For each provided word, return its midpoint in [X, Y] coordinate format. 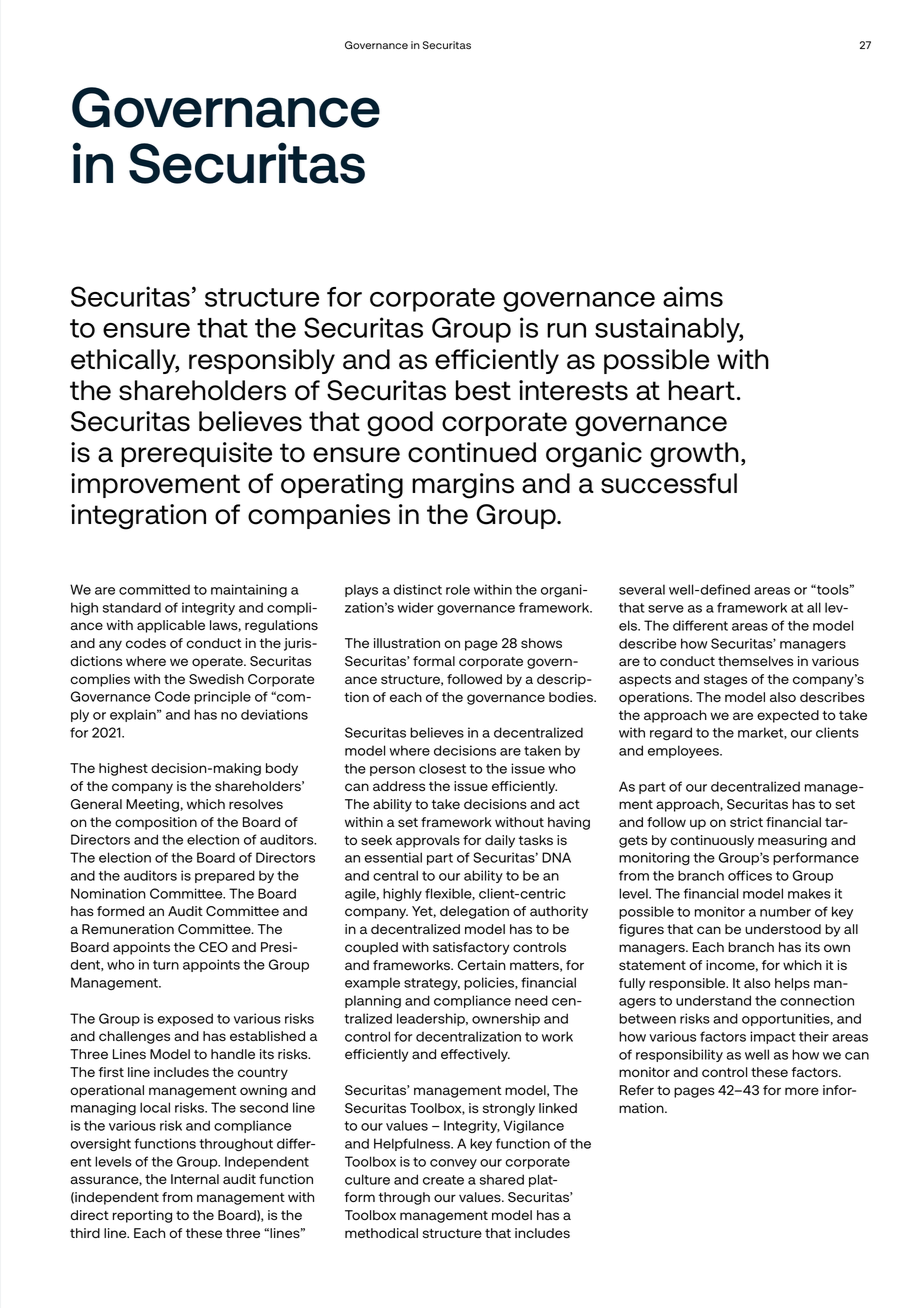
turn [166, 965]
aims [693, 296]
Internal [195, 1179]
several [642, 589]
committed [154, 589]
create [443, 1180]
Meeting [152, 805]
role [458, 589]
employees [684, 751]
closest [442, 768]
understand [713, 1000]
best [483, 390]
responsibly [262, 361]
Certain [482, 965]
